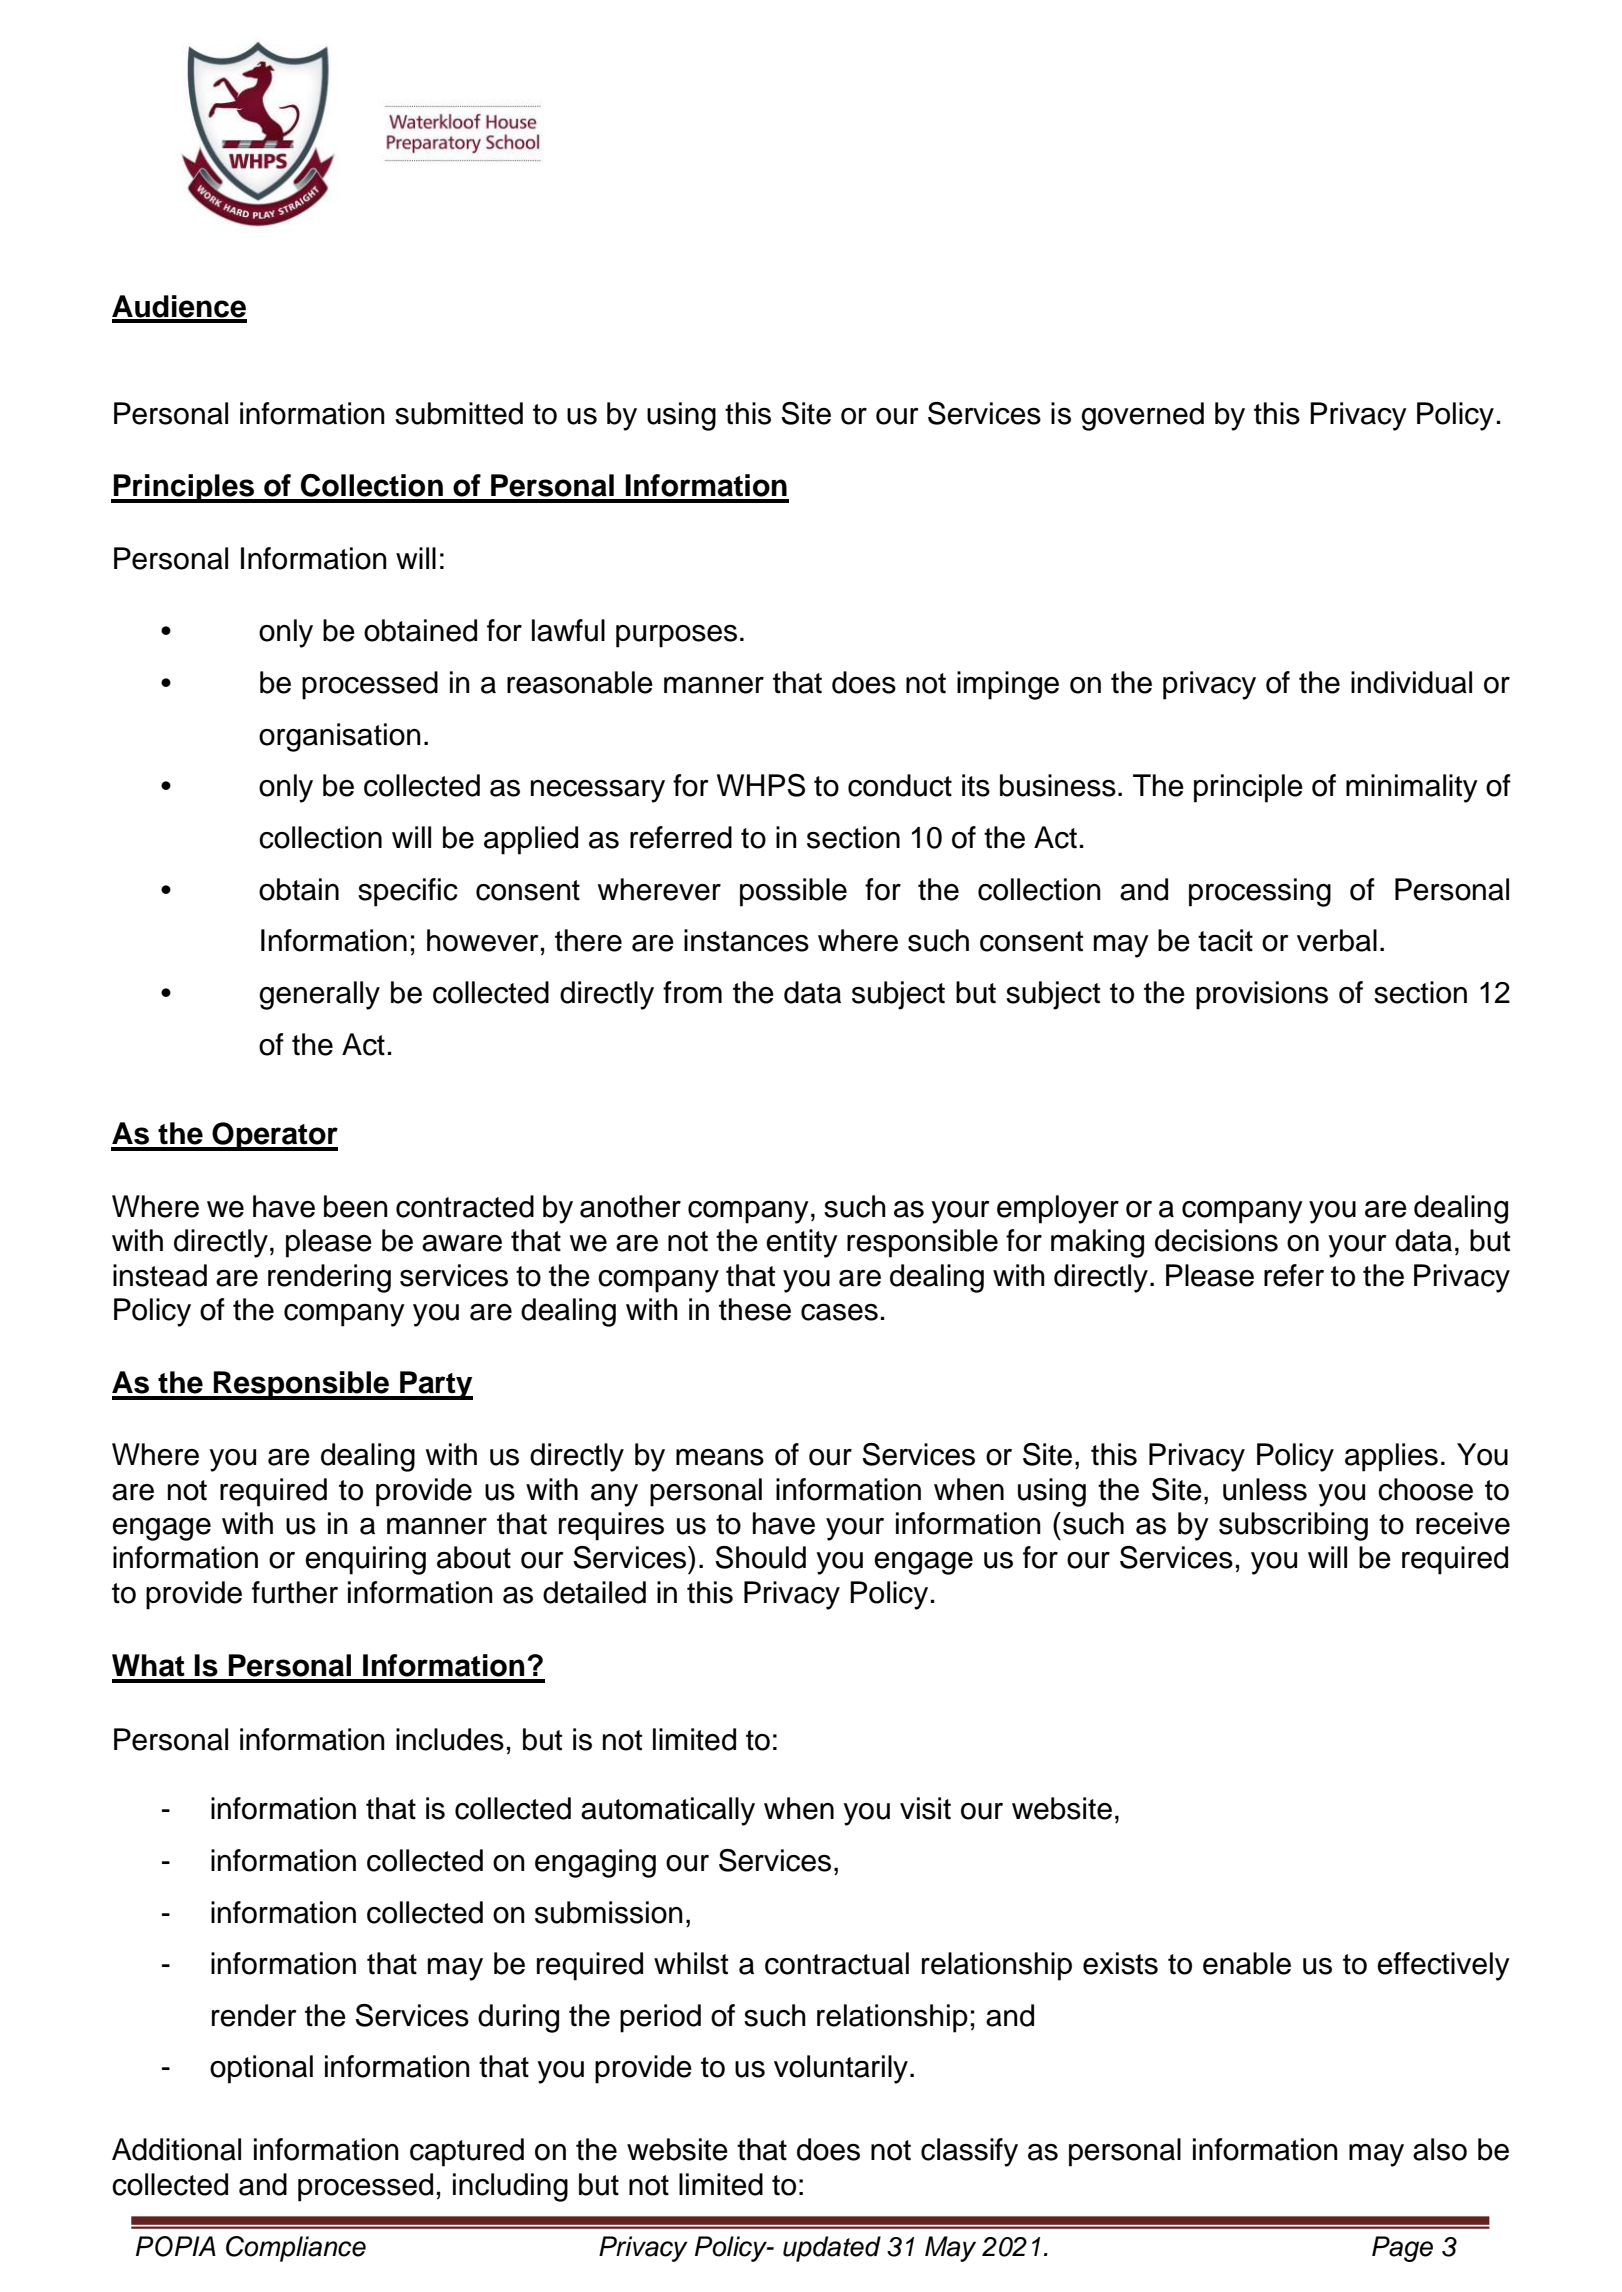 The width and height of the page is (1622, 2292). What do you see at coordinates (1142, 416) in the page?
I see `governed` at bounding box center [1142, 416].
